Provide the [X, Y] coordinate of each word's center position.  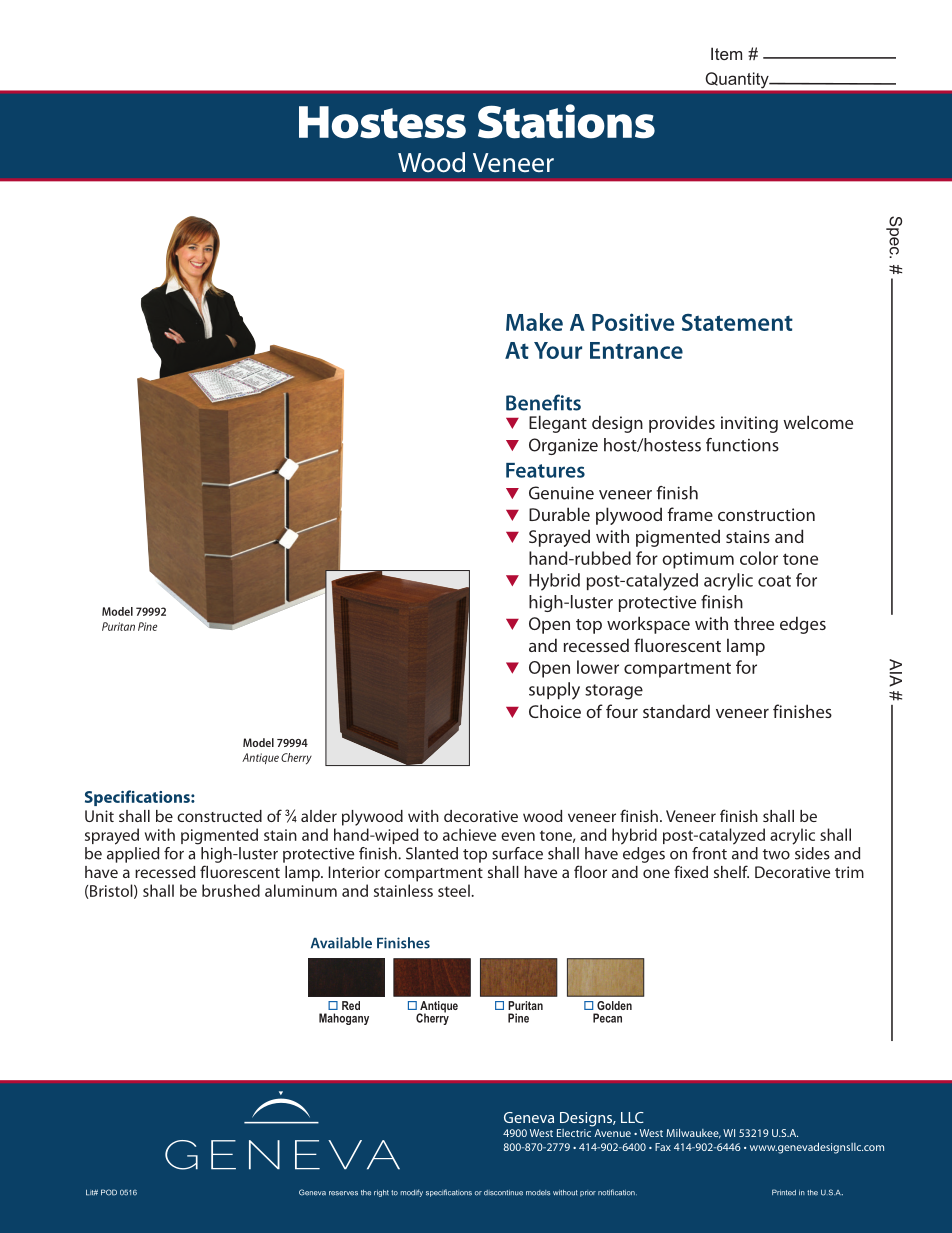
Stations [566, 121]
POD [109, 1192]
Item [726, 53]
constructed [219, 816]
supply [554, 691]
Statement [737, 322]
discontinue [503, 1193]
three [754, 623]
